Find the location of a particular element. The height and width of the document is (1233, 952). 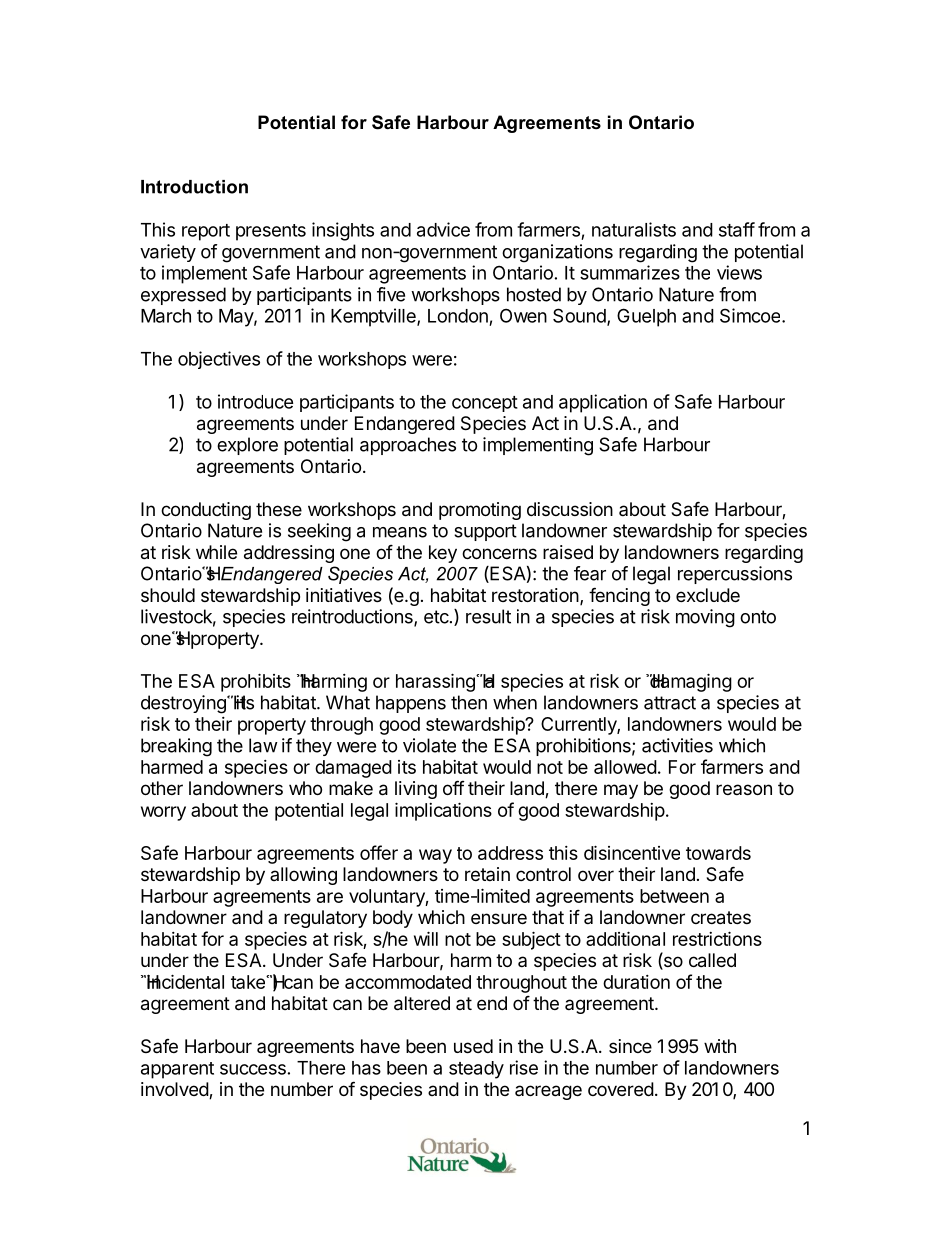

advice is located at coordinates (443, 229).
